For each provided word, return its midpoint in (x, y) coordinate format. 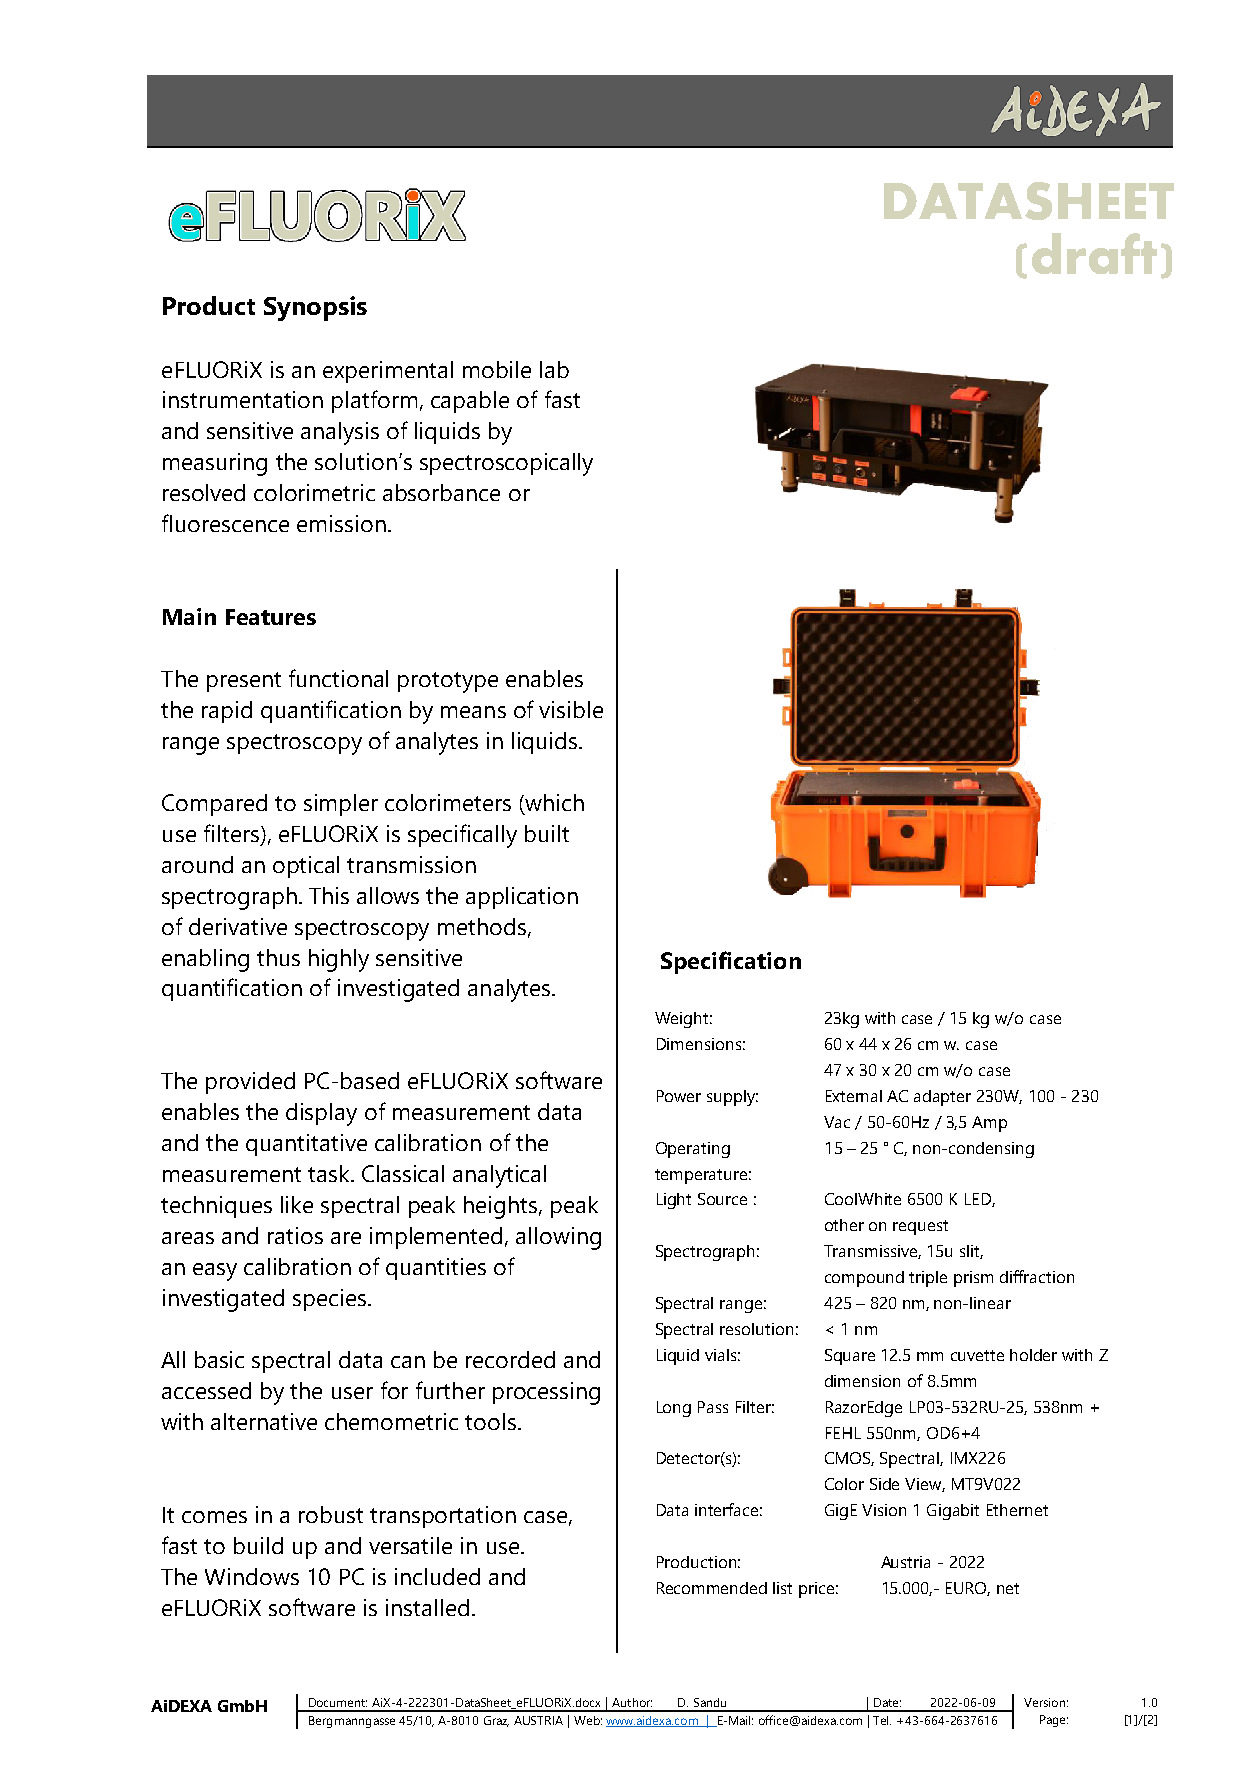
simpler (341, 805)
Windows (252, 1576)
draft (1094, 253)
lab (554, 369)
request (920, 1227)
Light (674, 1201)
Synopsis (315, 308)
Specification (731, 962)
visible (571, 709)
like (297, 1204)
